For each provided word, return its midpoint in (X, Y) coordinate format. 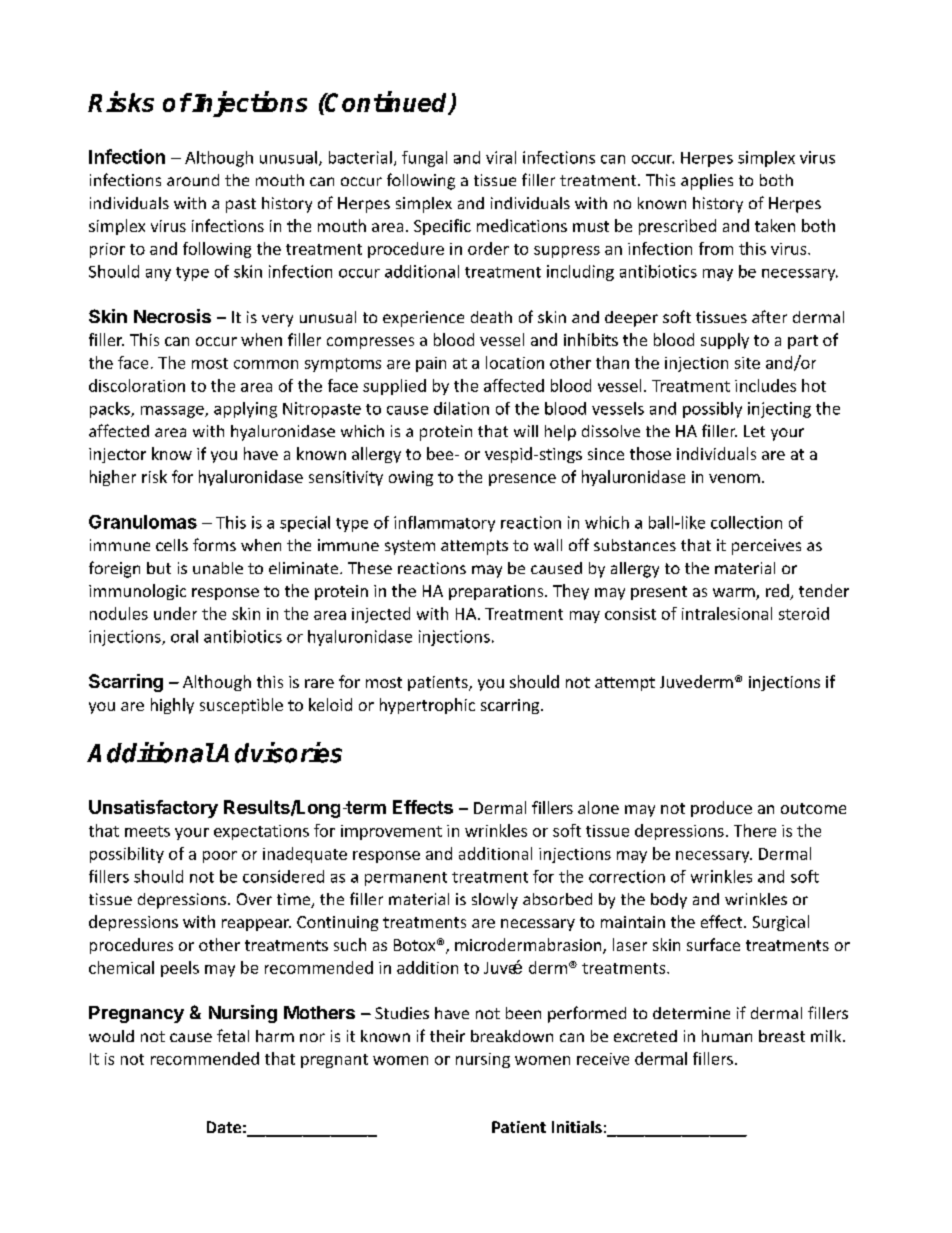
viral (501, 157)
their (447, 1036)
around (193, 180)
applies (707, 182)
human (727, 1036)
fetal (233, 1035)
